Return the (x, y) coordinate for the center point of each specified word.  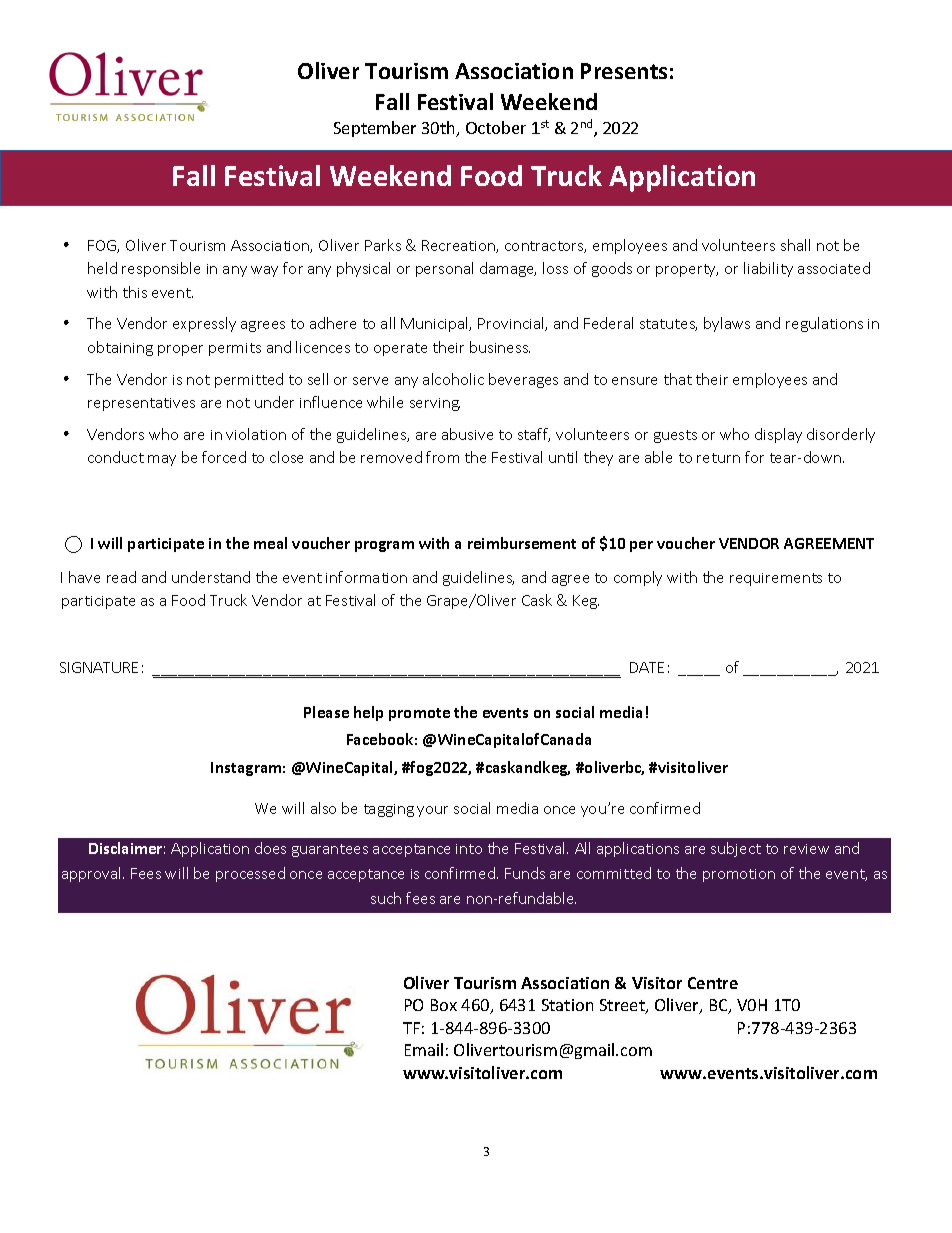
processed (250, 874)
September (375, 129)
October (496, 127)
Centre (713, 983)
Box (444, 1005)
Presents (624, 71)
